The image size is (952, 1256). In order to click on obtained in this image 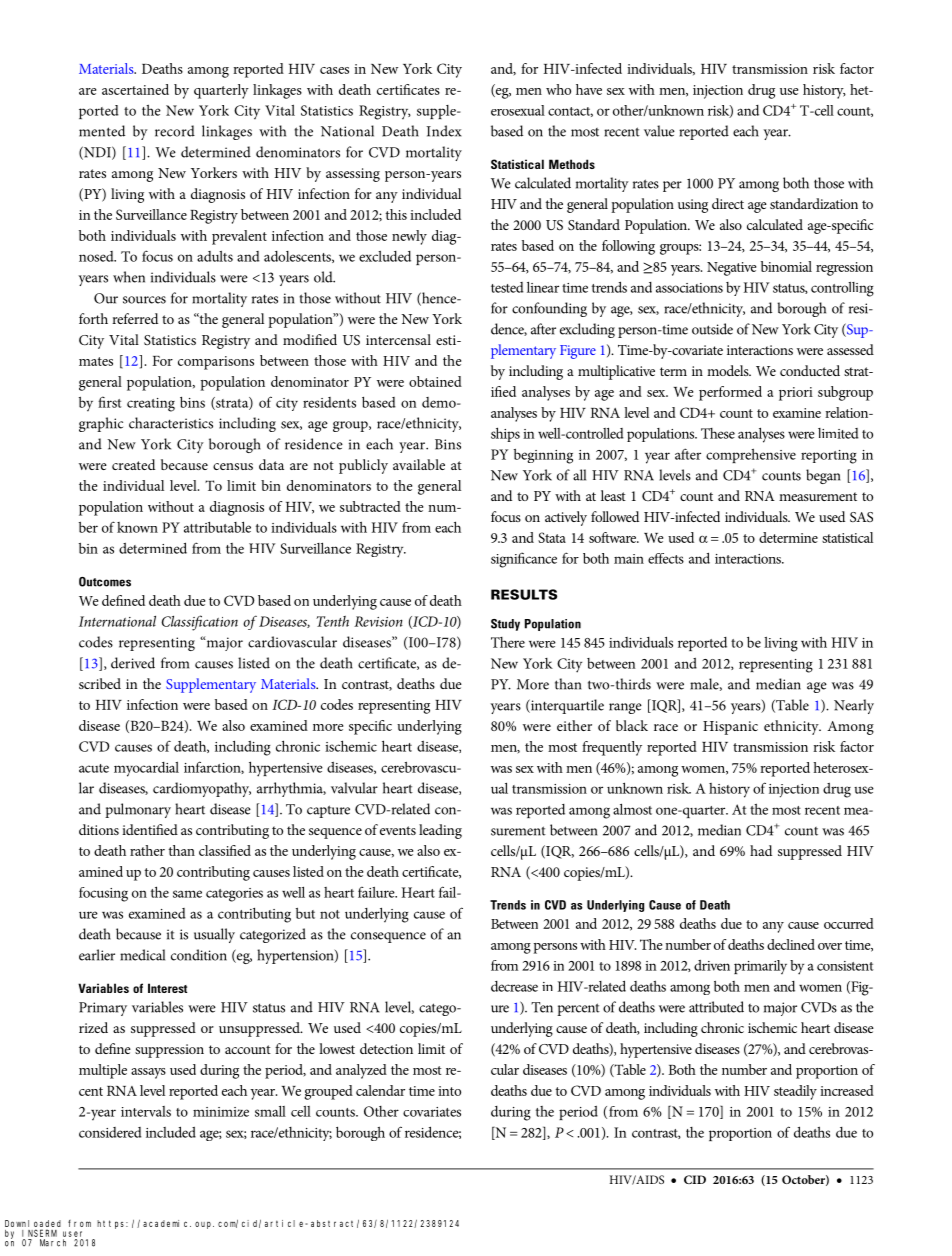, I will do `click(435, 381)`.
